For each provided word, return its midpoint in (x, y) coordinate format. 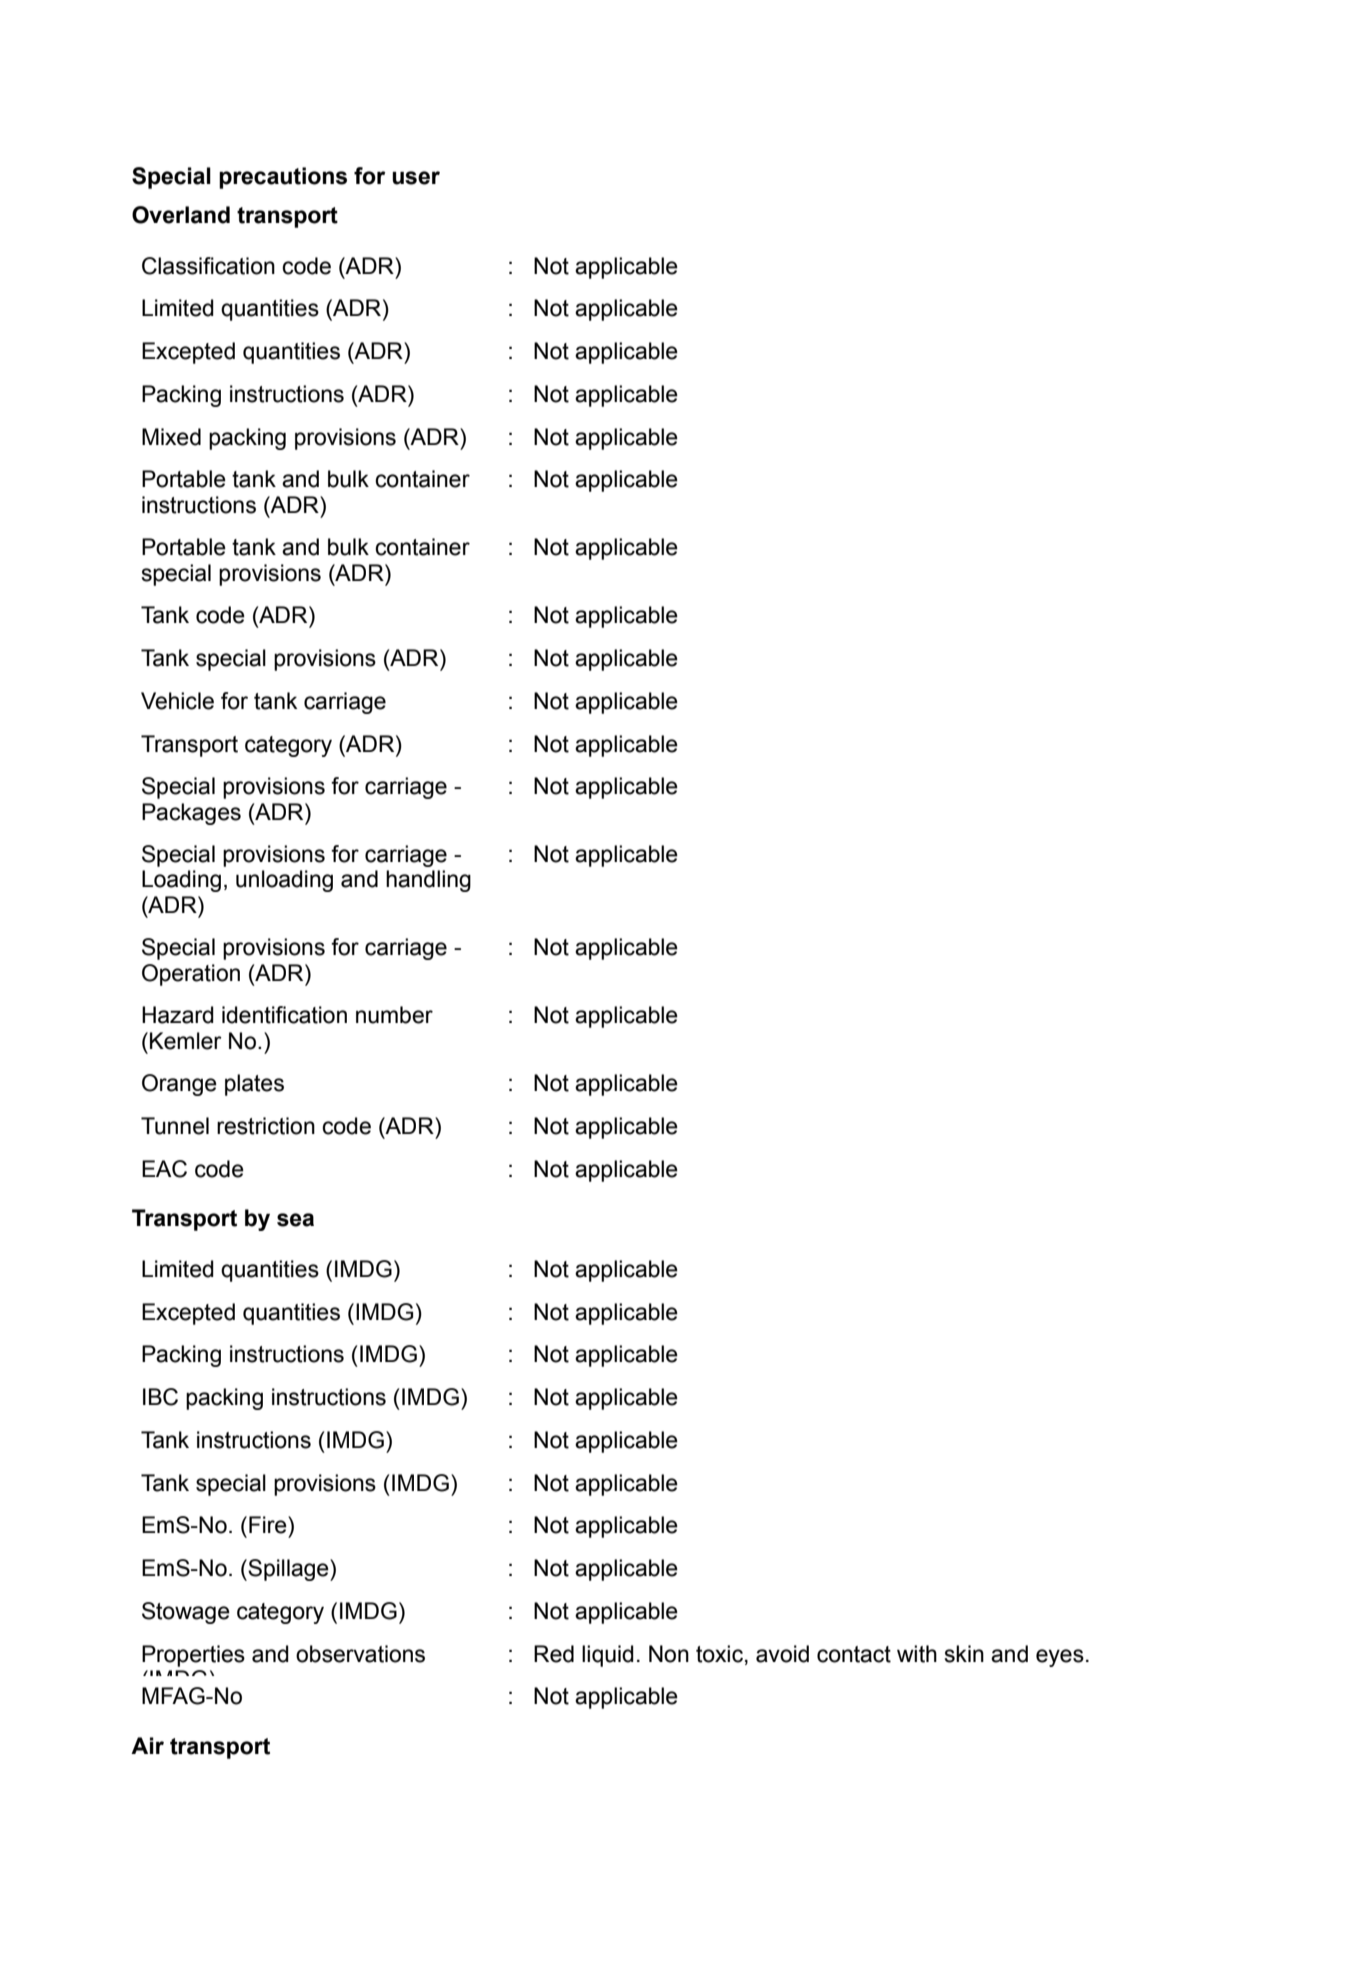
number (394, 1015)
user (416, 178)
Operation (191, 975)
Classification (208, 266)
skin (964, 1654)
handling (428, 881)
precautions (283, 178)
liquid (608, 1656)
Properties (193, 1656)
